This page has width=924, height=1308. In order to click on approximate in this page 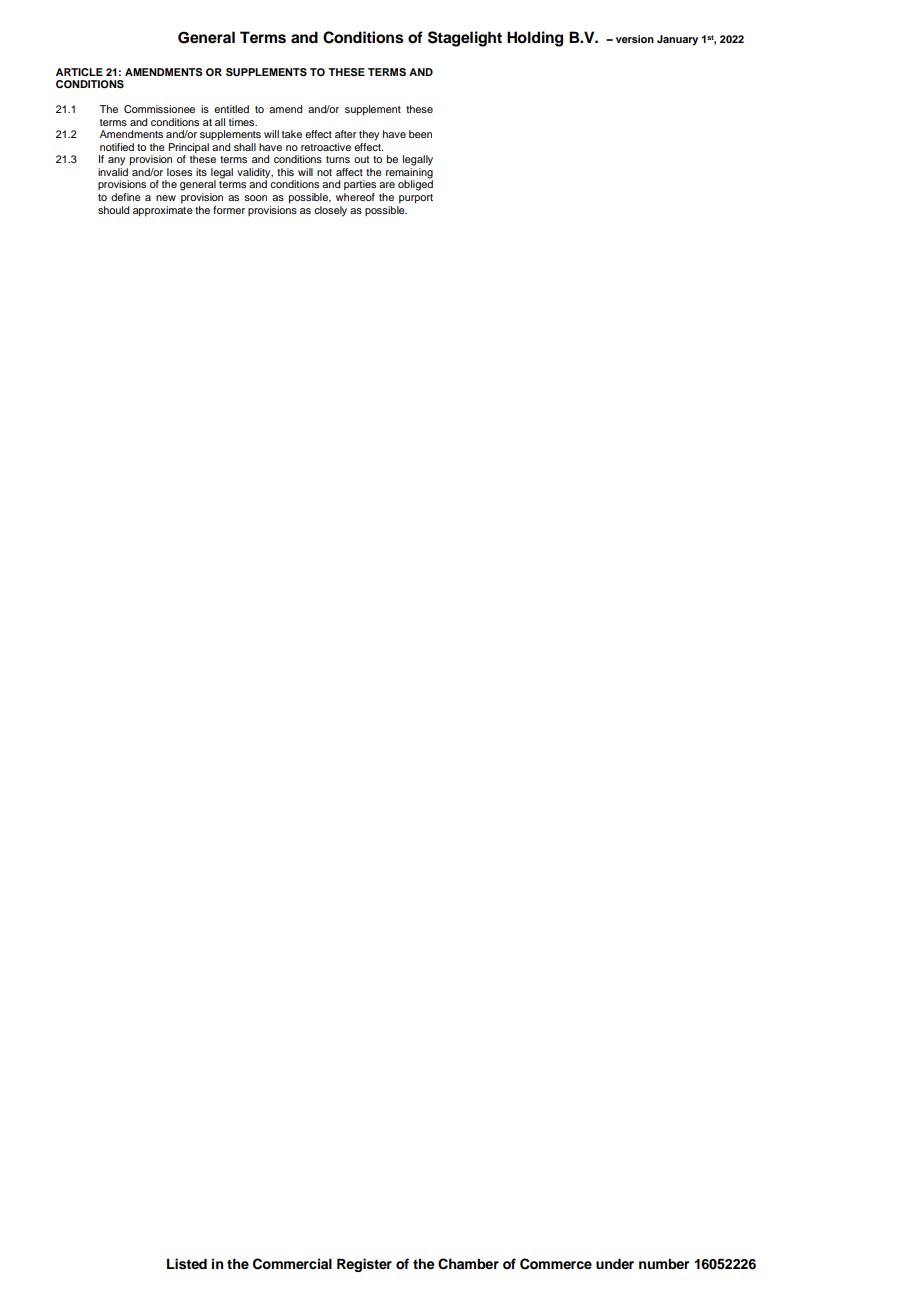, I will do `click(163, 211)`.
